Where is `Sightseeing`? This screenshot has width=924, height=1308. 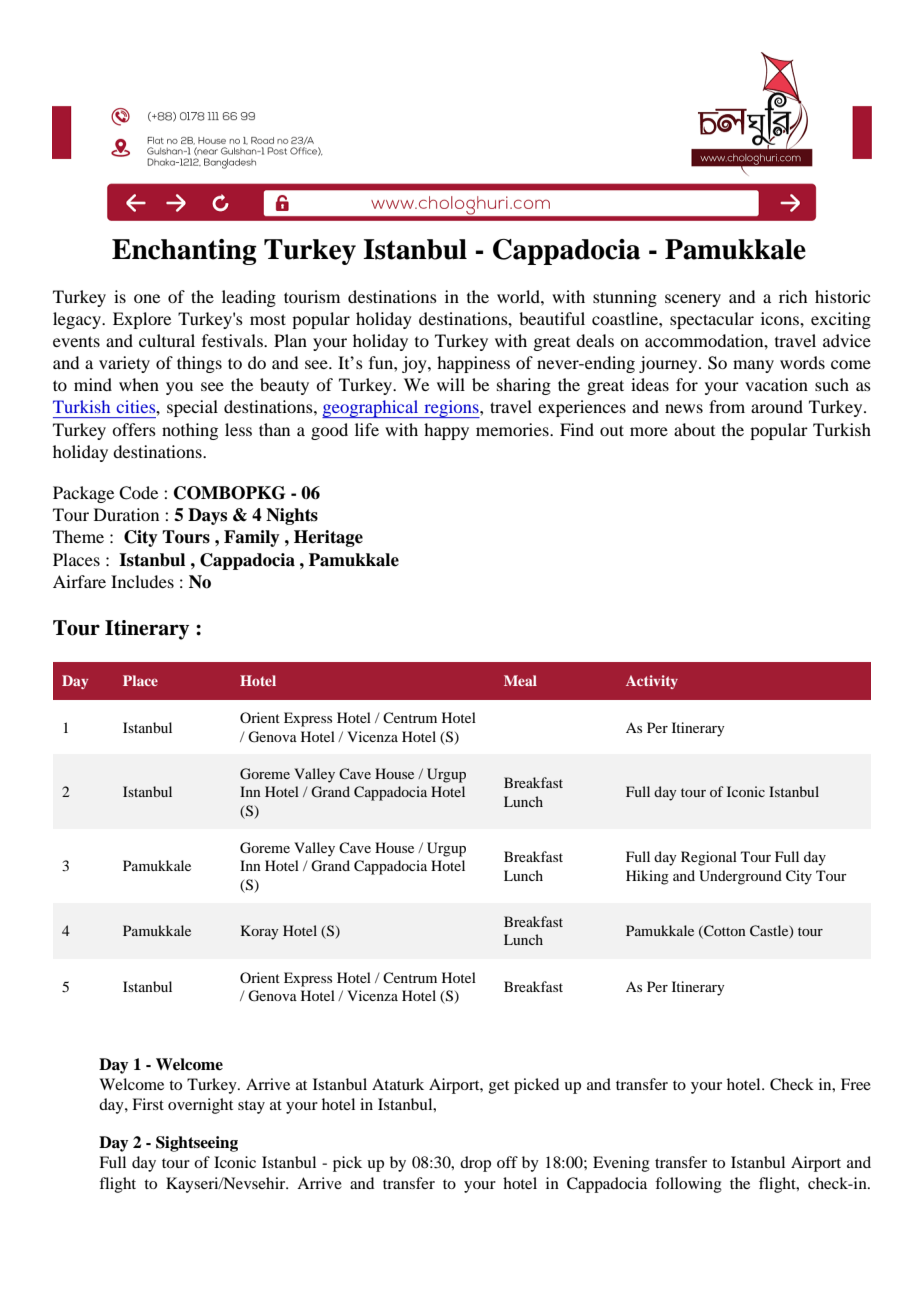
Sightseeing is located at coordinates (197, 1144).
